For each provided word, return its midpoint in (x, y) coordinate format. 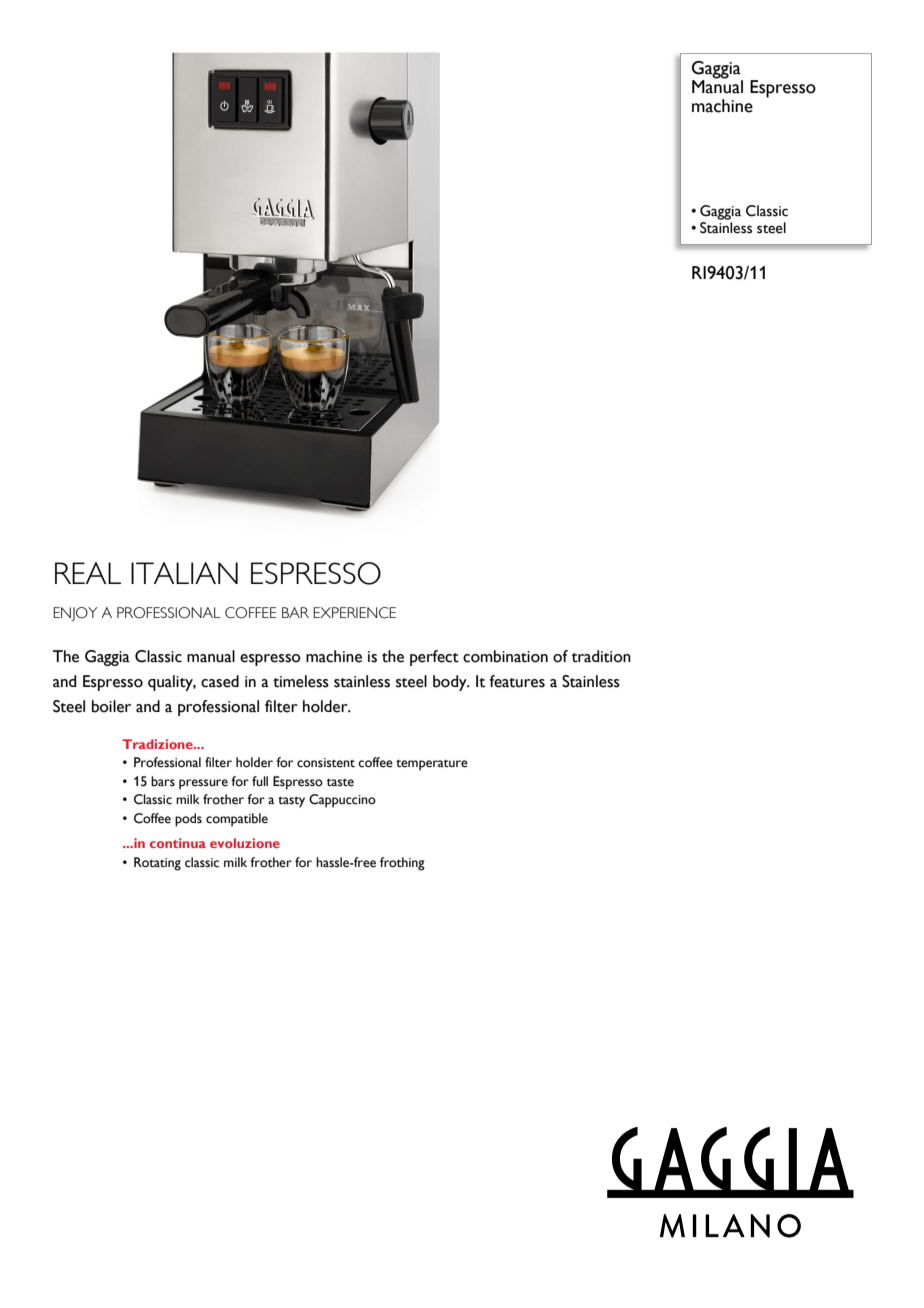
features (517, 681)
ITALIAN (184, 573)
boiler (111, 706)
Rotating (157, 864)
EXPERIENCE (354, 613)
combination (505, 656)
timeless (301, 681)
